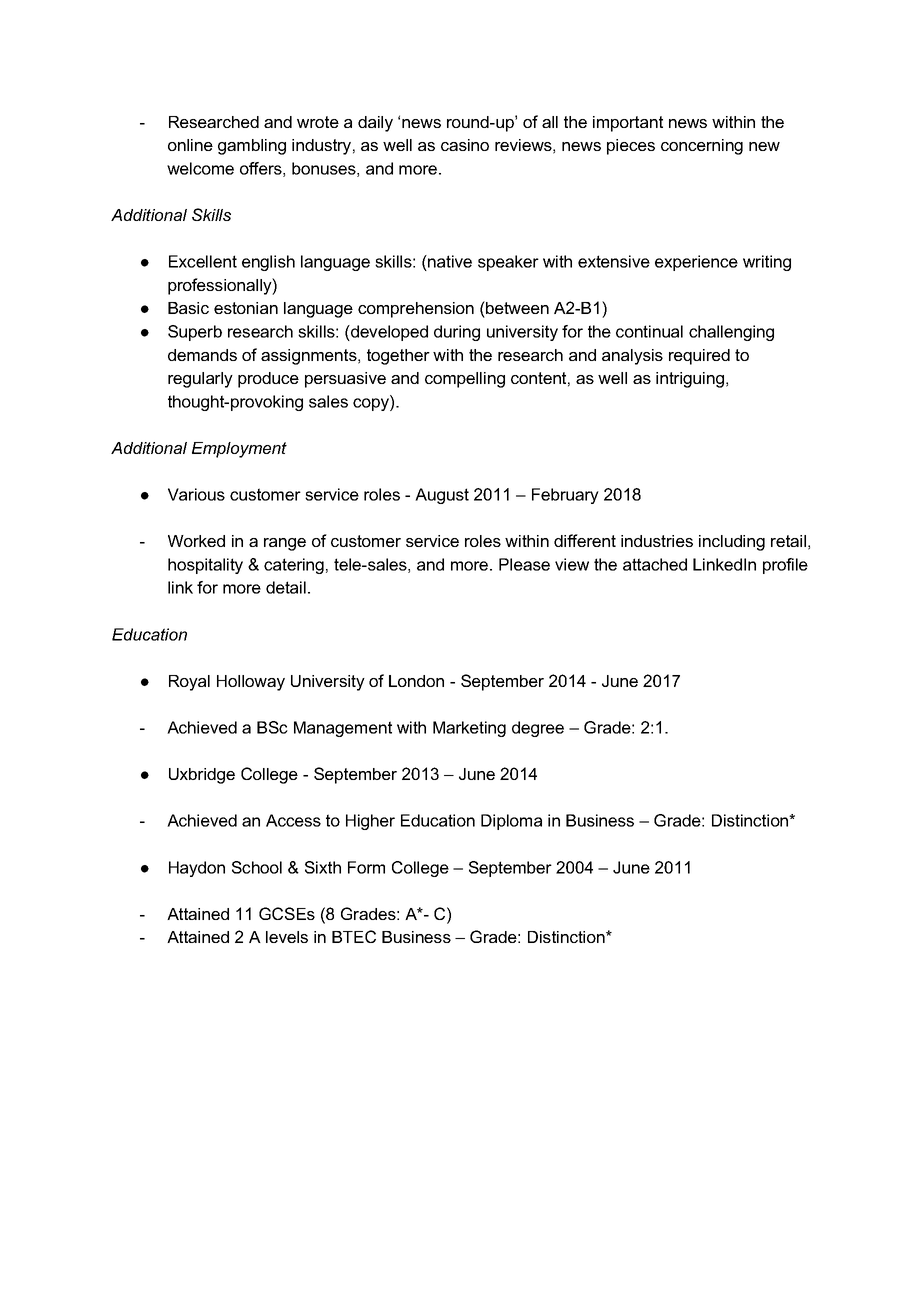 The image size is (924, 1308). What do you see at coordinates (343, 729) in the screenshot?
I see `Management` at bounding box center [343, 729].
